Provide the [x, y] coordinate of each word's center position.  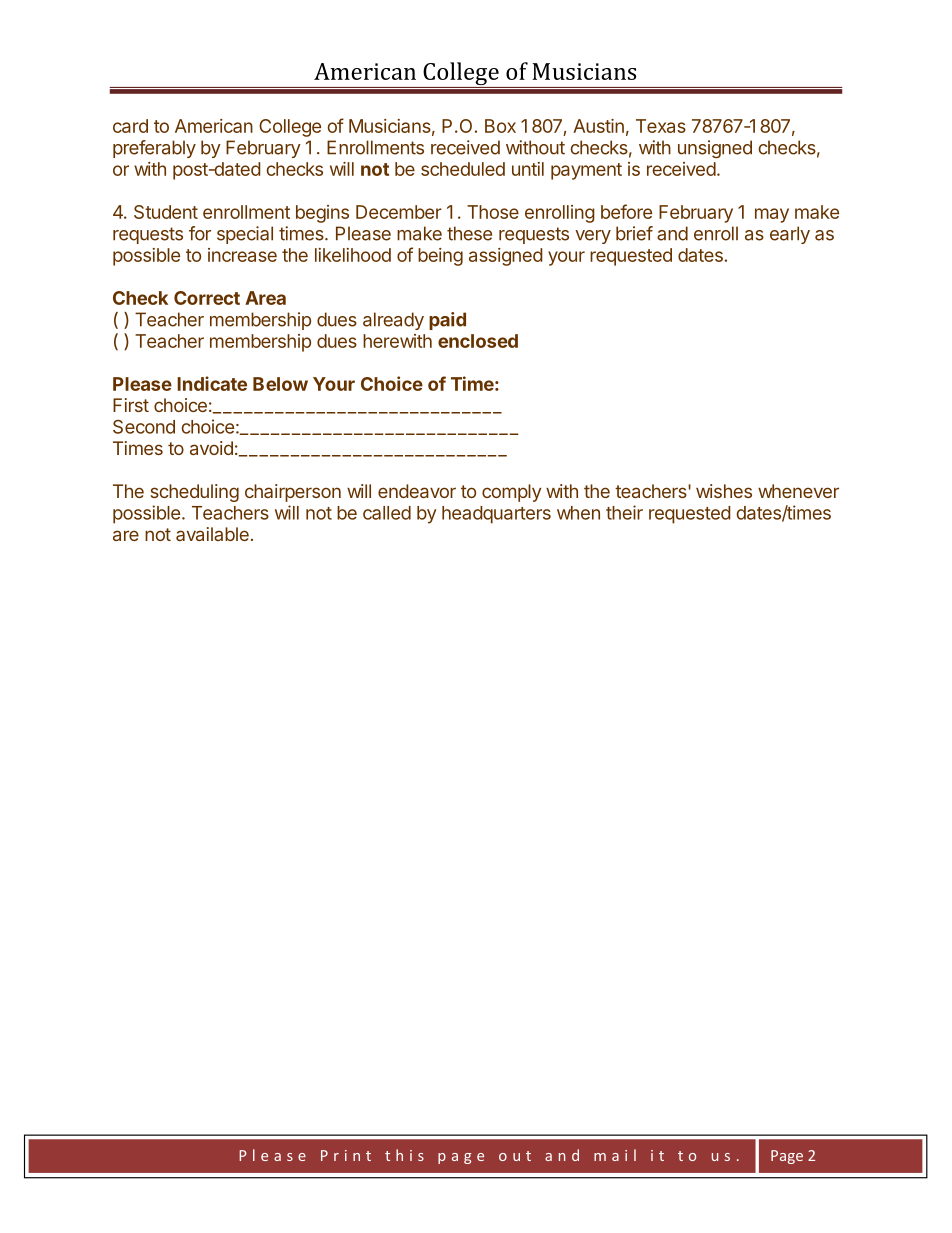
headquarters [496, 515]
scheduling [195, 493]
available [212, 534]
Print [346, 1155]
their [624, 512]
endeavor [417, 491]
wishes [724, 491]
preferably [154, 149]
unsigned [715, 149]
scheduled [463, 169]
